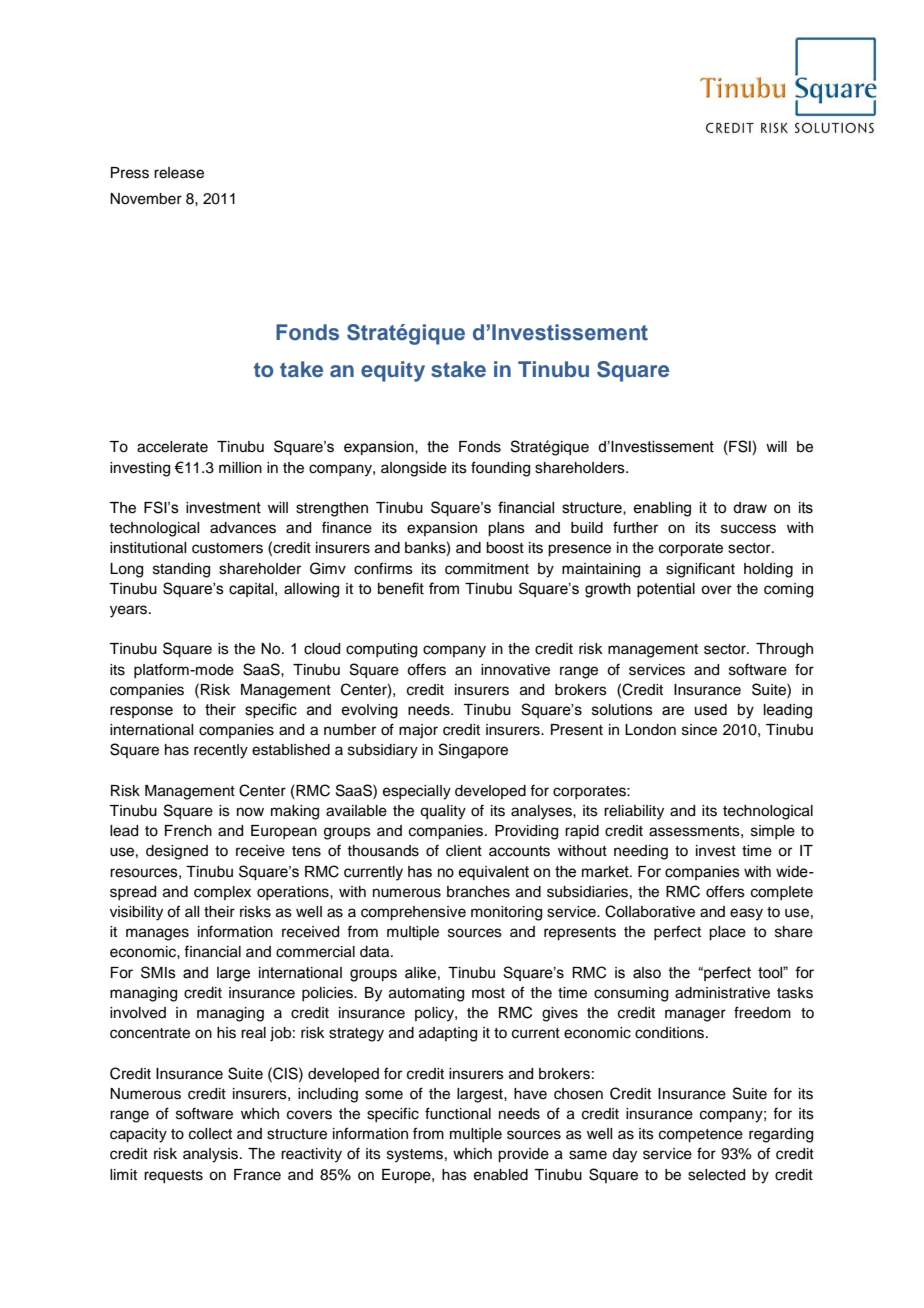  What do you see at coordinates (210, 1155) in the screenshot?
I see `analysis` at bounding box center [210, 1155].
